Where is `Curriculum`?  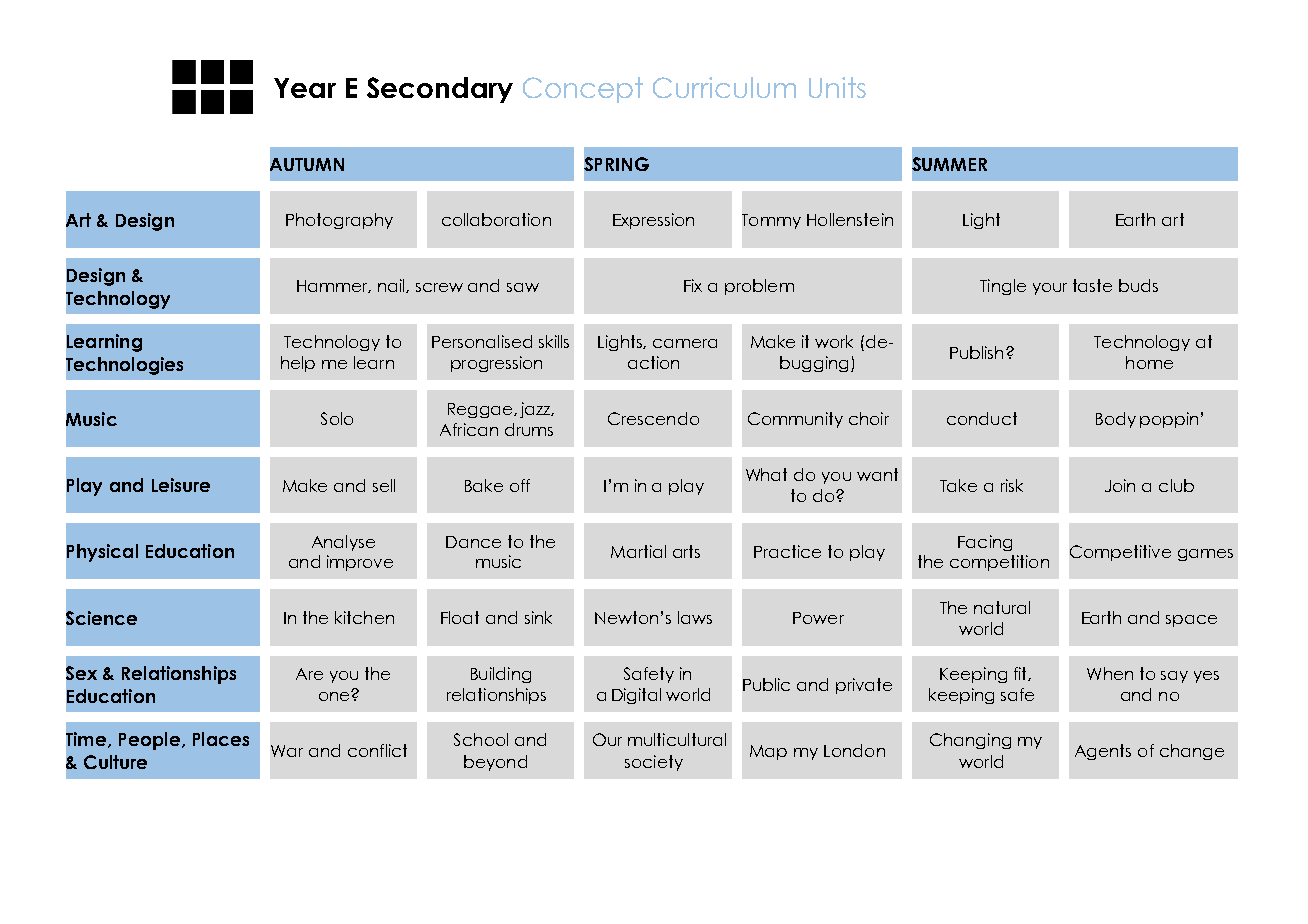 Curriculum is located at coordinates (724, 87).
